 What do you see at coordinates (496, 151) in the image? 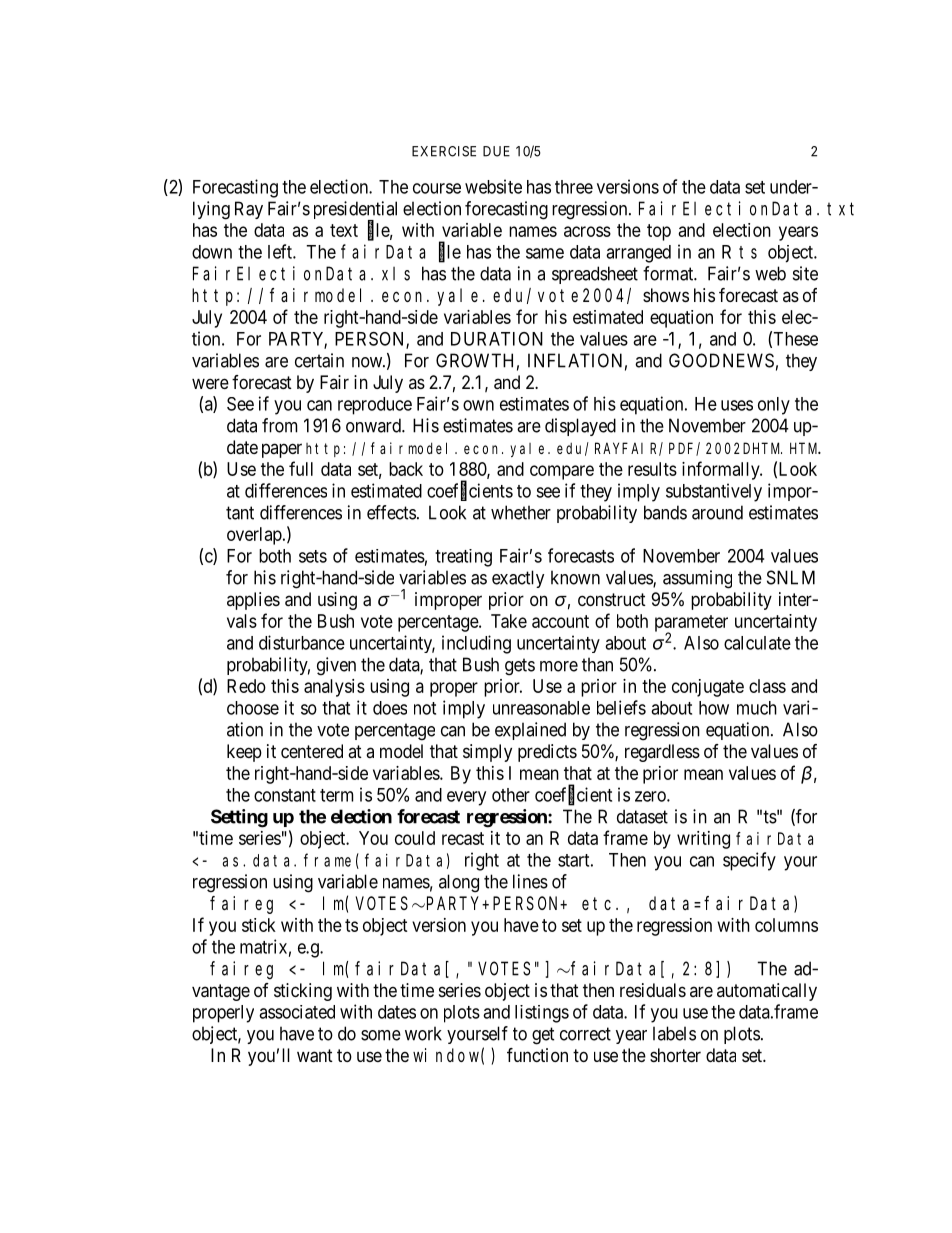
I see `DUE` at bounding box center [496, 151].
